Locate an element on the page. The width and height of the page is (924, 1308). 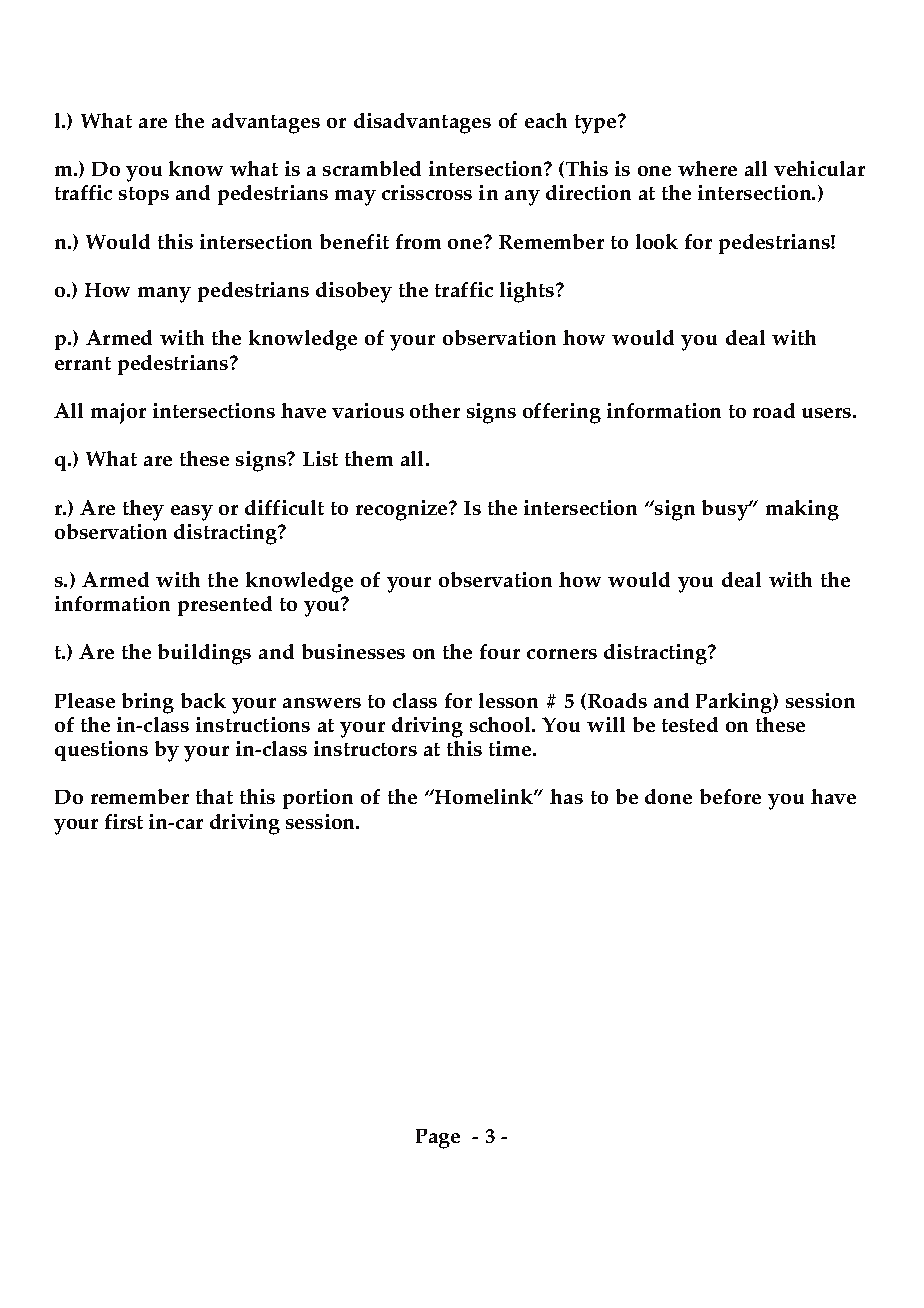
crisscross is located at coordinates (427, 192).
